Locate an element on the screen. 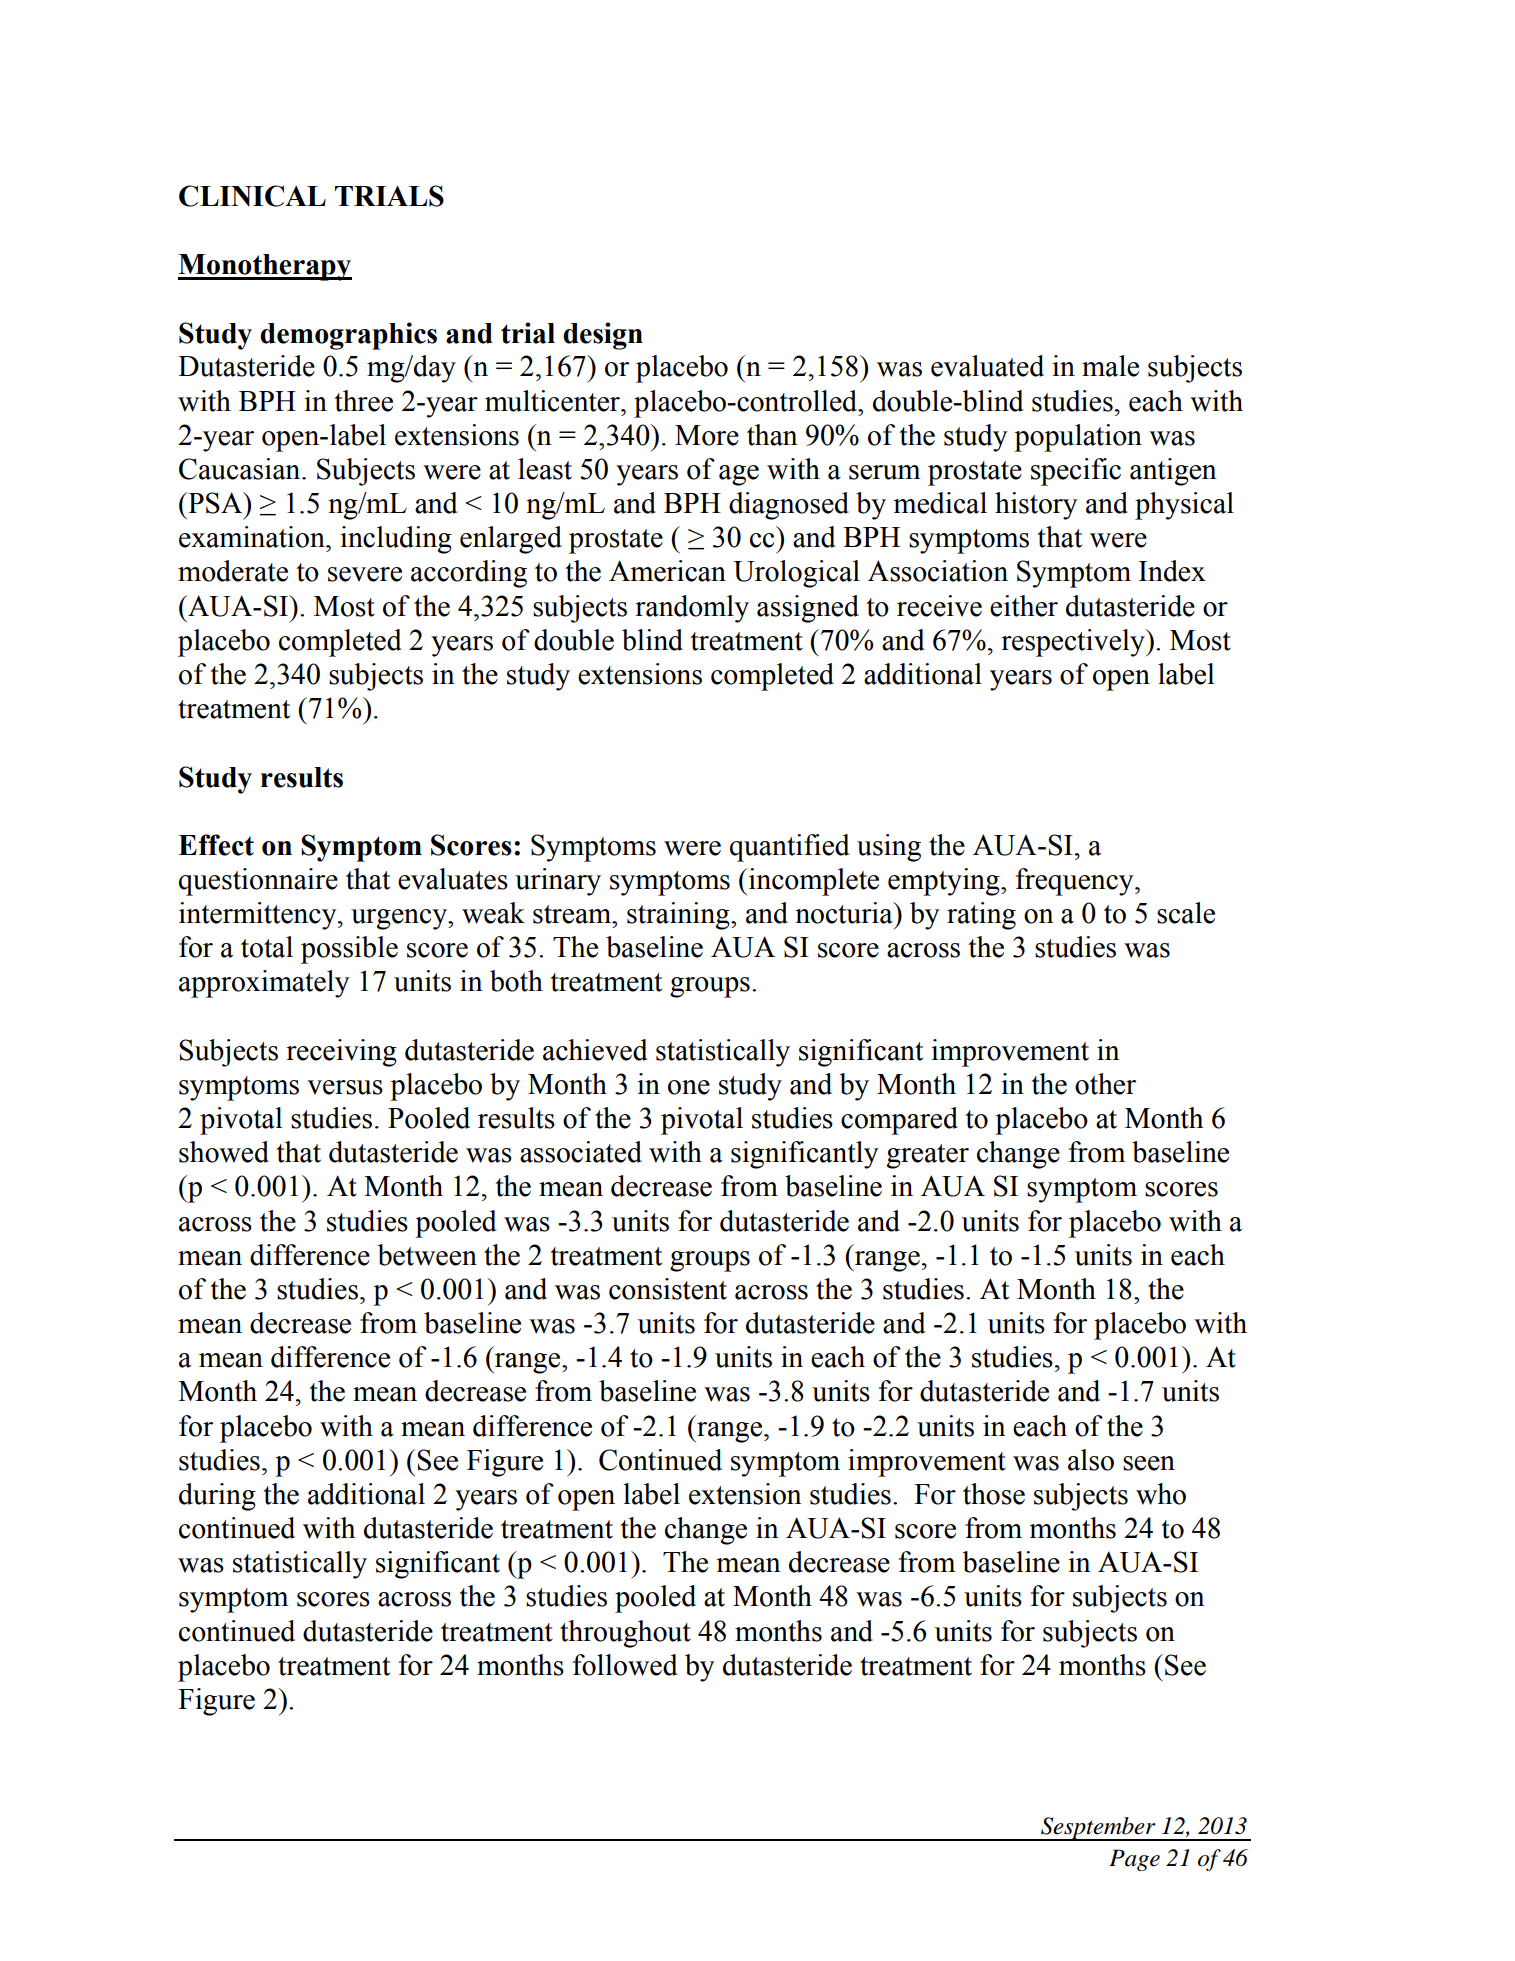 This screenshot has height=1961, width=1515. frequency is located at coordinates (1076, 882).
